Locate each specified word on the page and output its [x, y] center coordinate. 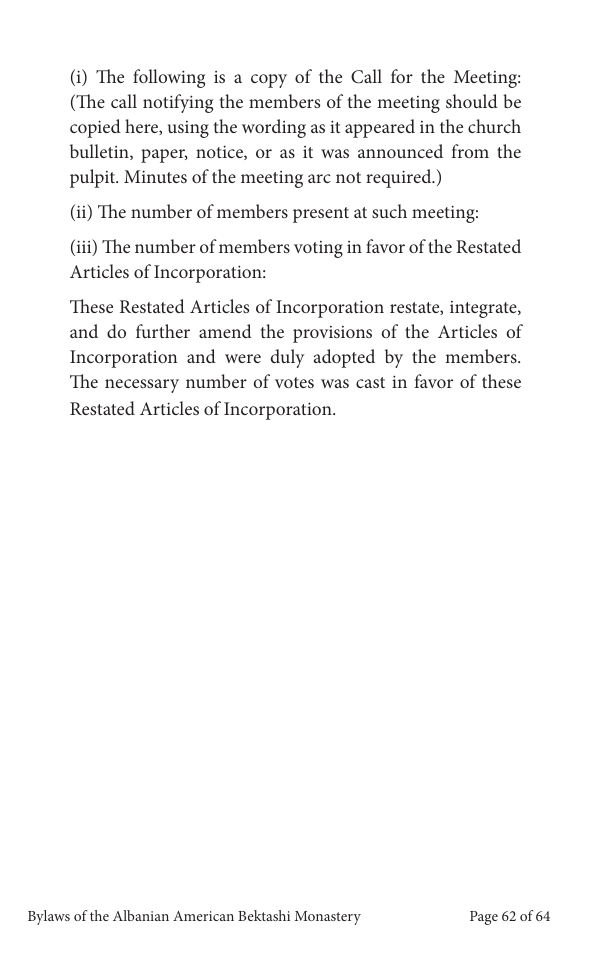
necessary [142, 386]
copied [95, 128]
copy [269, 81]
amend [225, 331]
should [472, 101]
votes [294, 382]
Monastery [328, 918]
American [203, 916]
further [163, 331]
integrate [484, 309]
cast [370, 382]
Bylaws [49, 917]
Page [484, 918]
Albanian [141, 915]
